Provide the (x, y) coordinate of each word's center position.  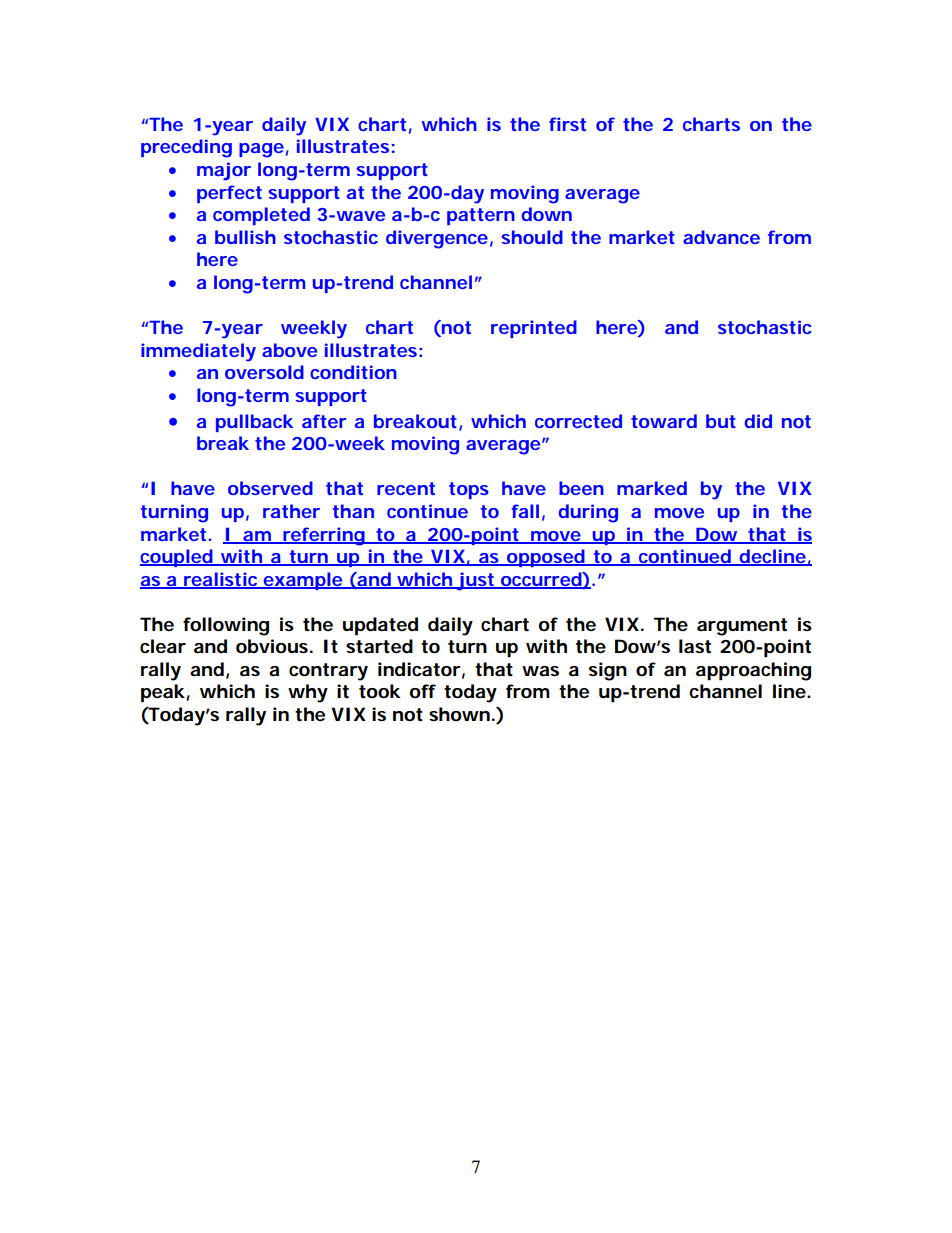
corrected (578, 421)
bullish (245, 237)
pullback (255, 423)
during (588, 513)
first (567, 124)
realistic (221, 580)
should (532, 237)
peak (163, 693)
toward (664, 421)
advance (721, 237)
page (261, 150)
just (475, 581)
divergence (437, 239)
